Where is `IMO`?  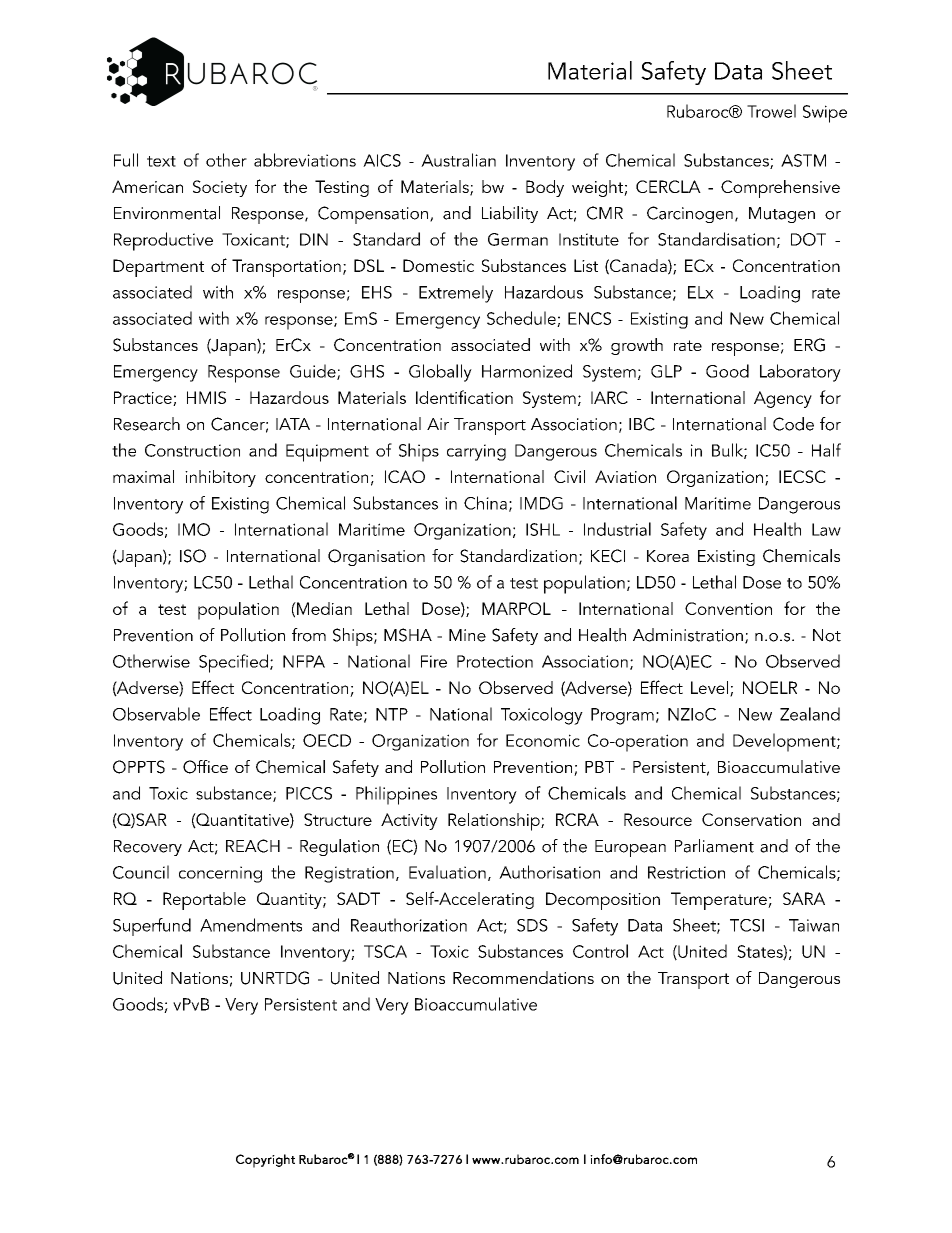 IMO is located at coordinates (194, 529).
